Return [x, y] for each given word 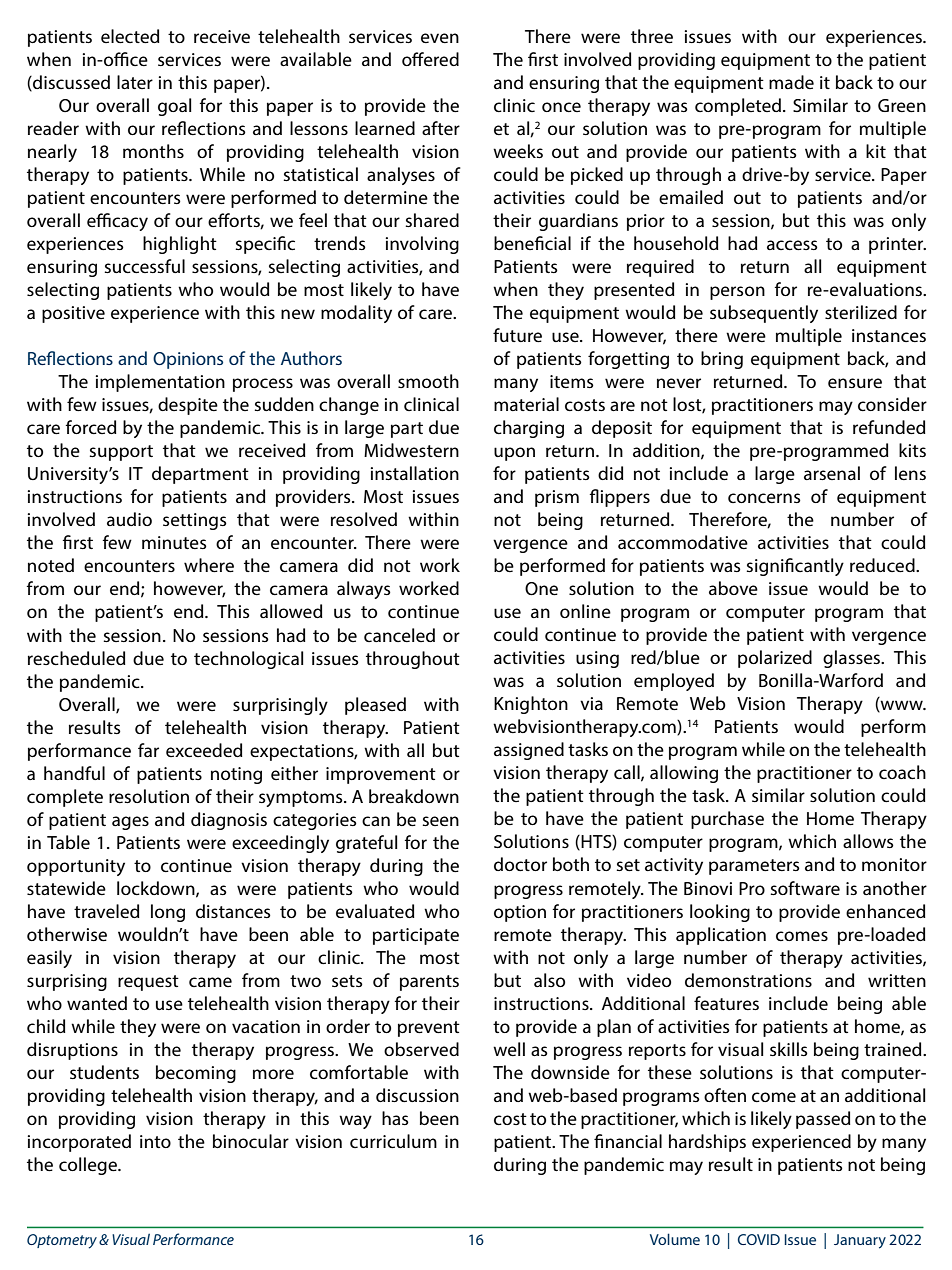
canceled [399, 635]
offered [430, 59]
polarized [775, 659]
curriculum [393, 1141]
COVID [759, 1239]
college [89, 1166]
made [791, 82]
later [135, 82]
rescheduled [77, 658]
